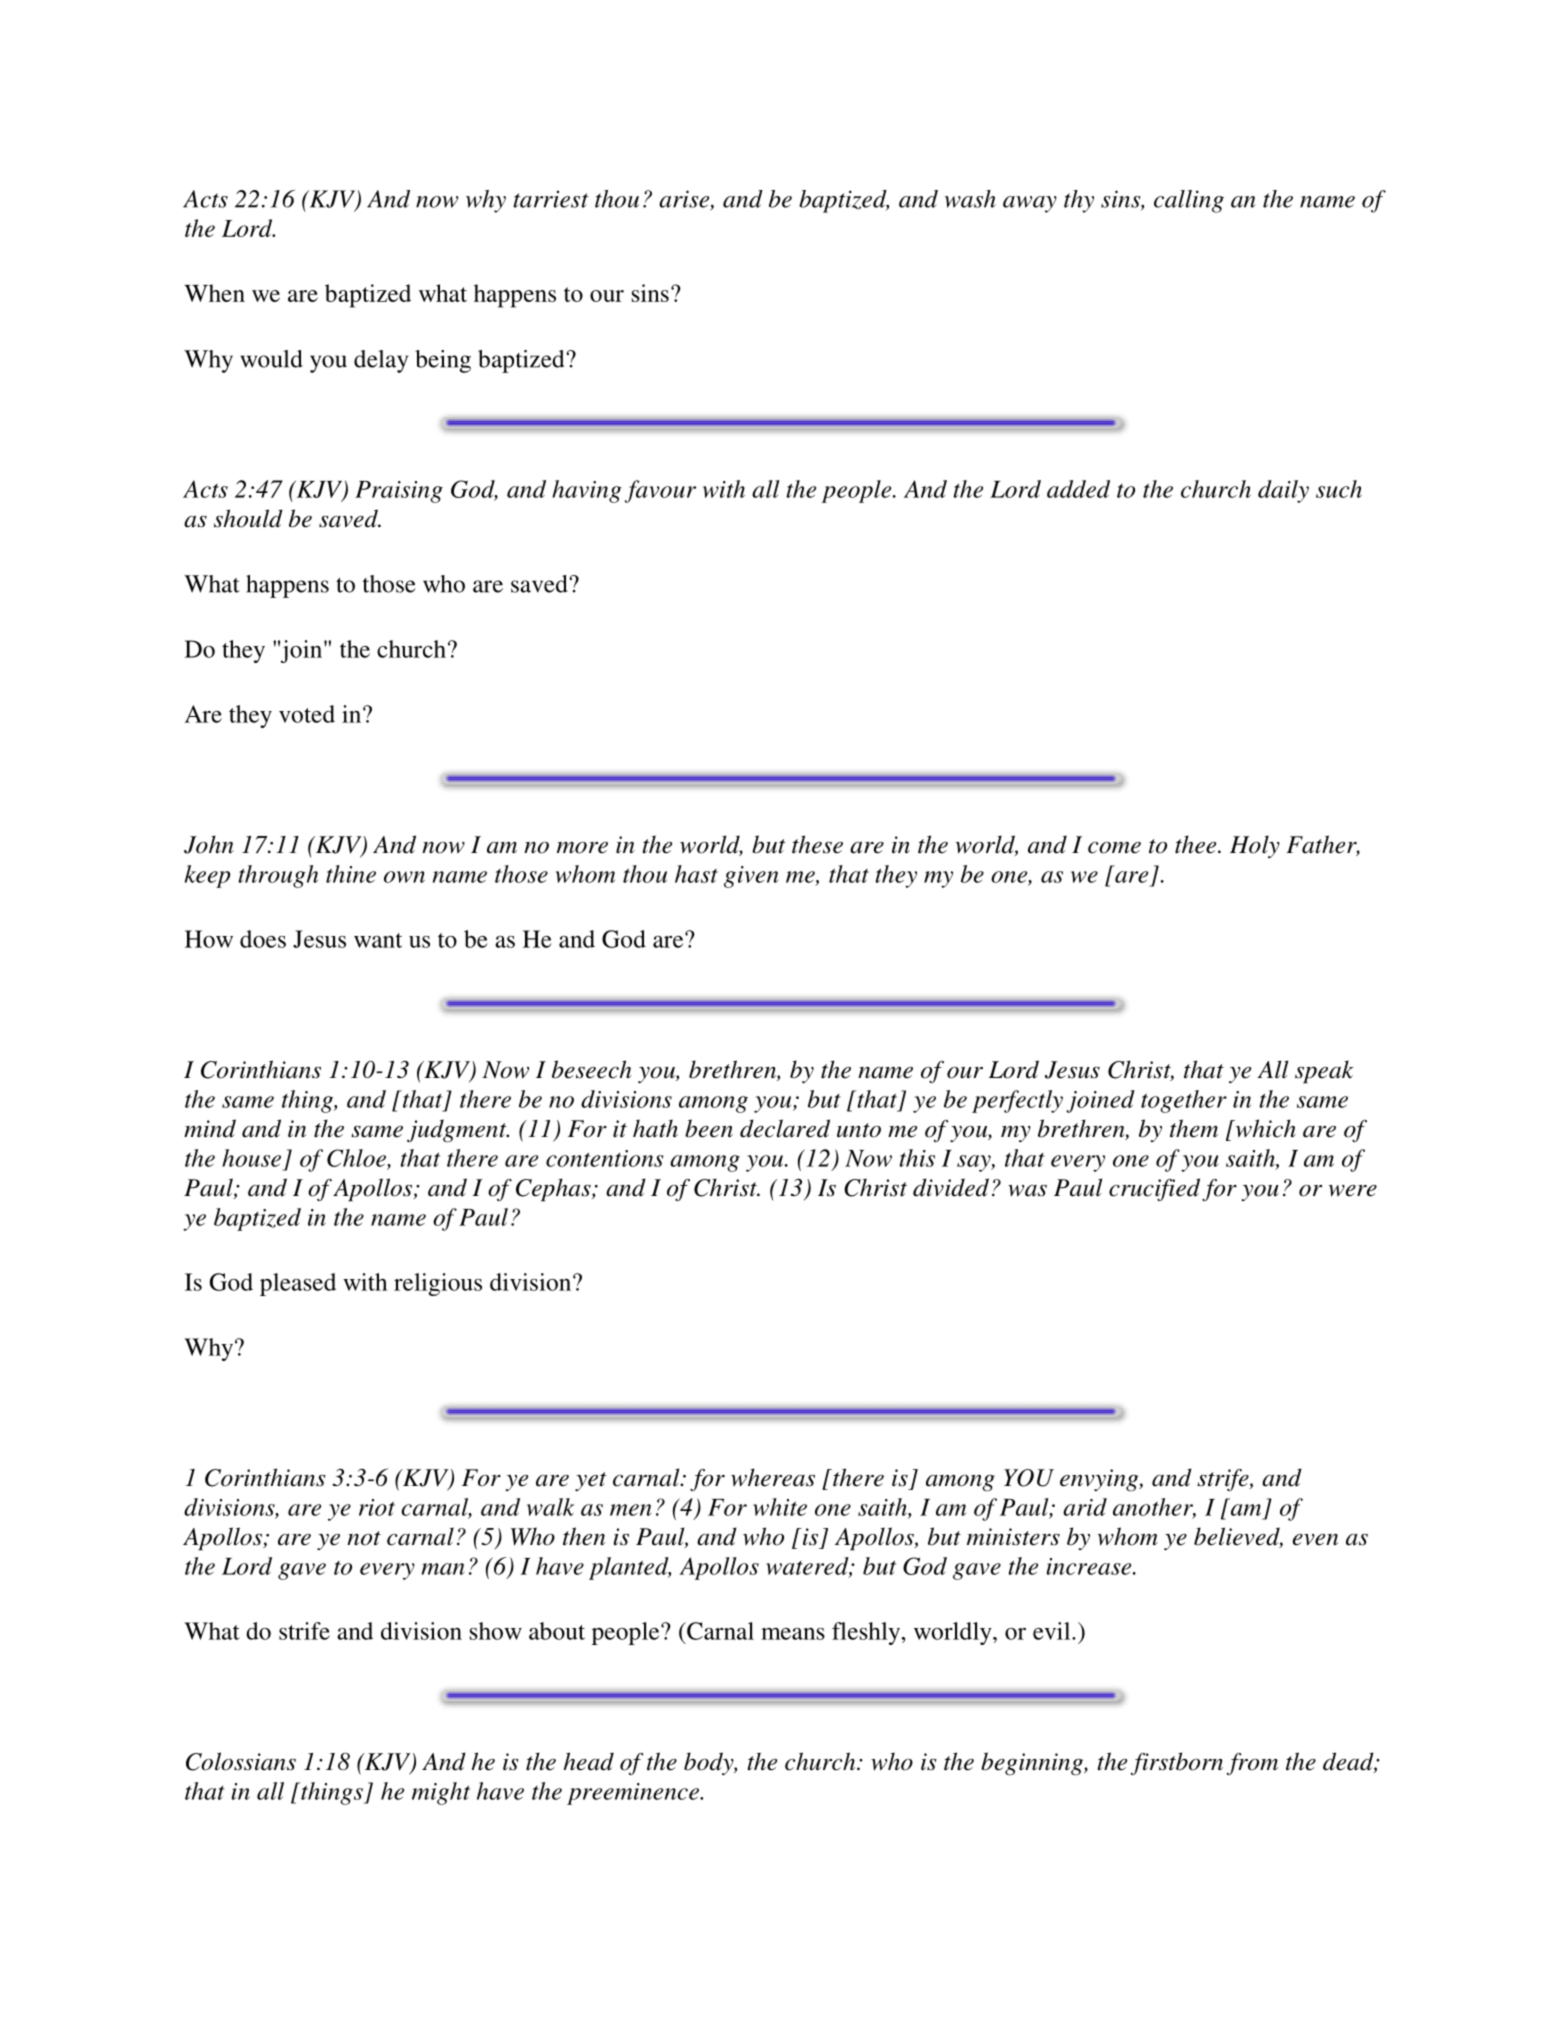  Describe the element at coordinates (378, 940) in the screenshot. I see `want` at that location.
